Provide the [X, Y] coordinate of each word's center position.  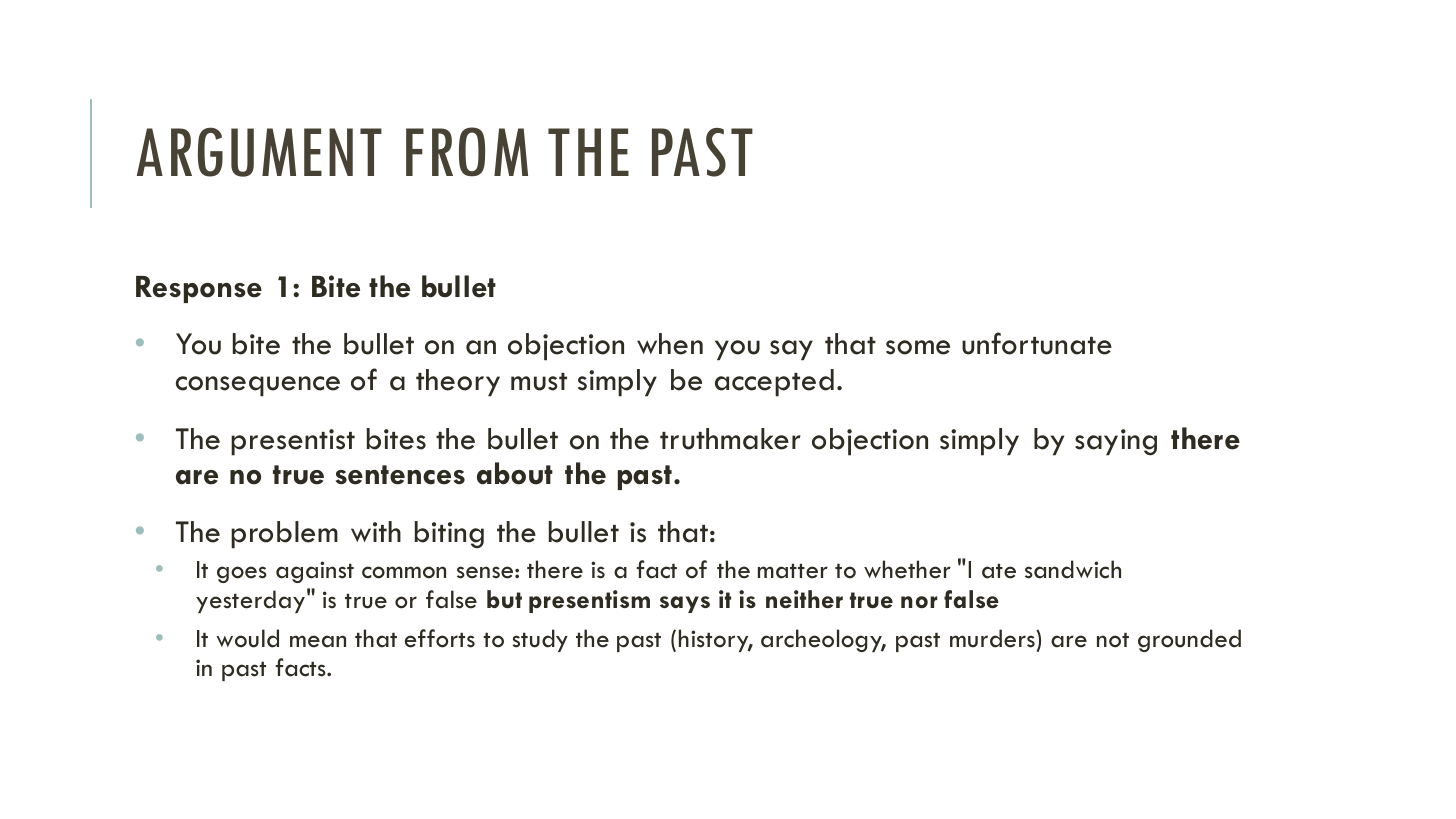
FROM [467, 152]
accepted [774, 383]
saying [1116, 442]
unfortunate [1037, 343]
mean [318, 641]
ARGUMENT [259, 152]
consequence [258, 386]
